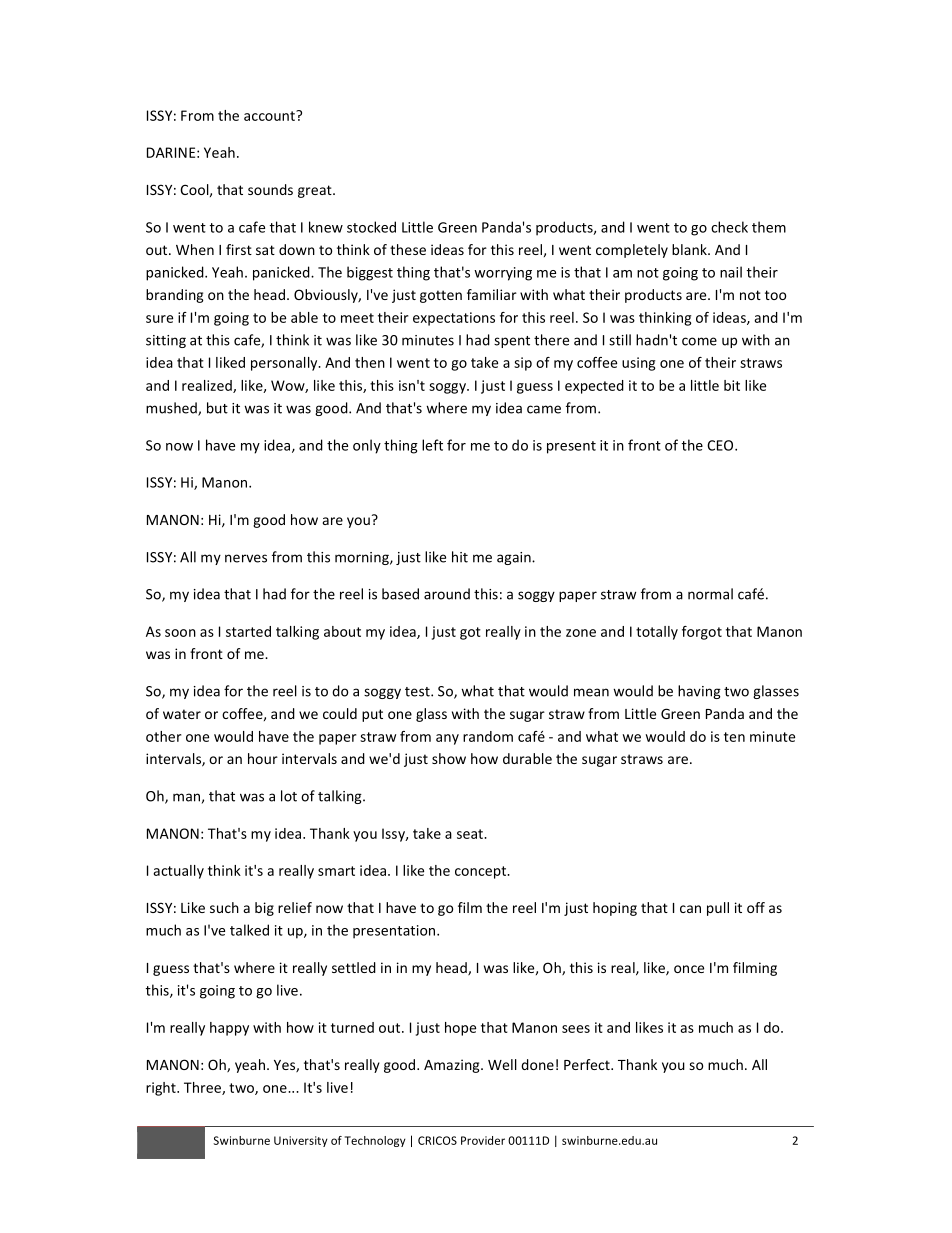  What do you see at coordinates (432, 445) in the screenshot?
I see `left` at bounding box center [432, 445].
